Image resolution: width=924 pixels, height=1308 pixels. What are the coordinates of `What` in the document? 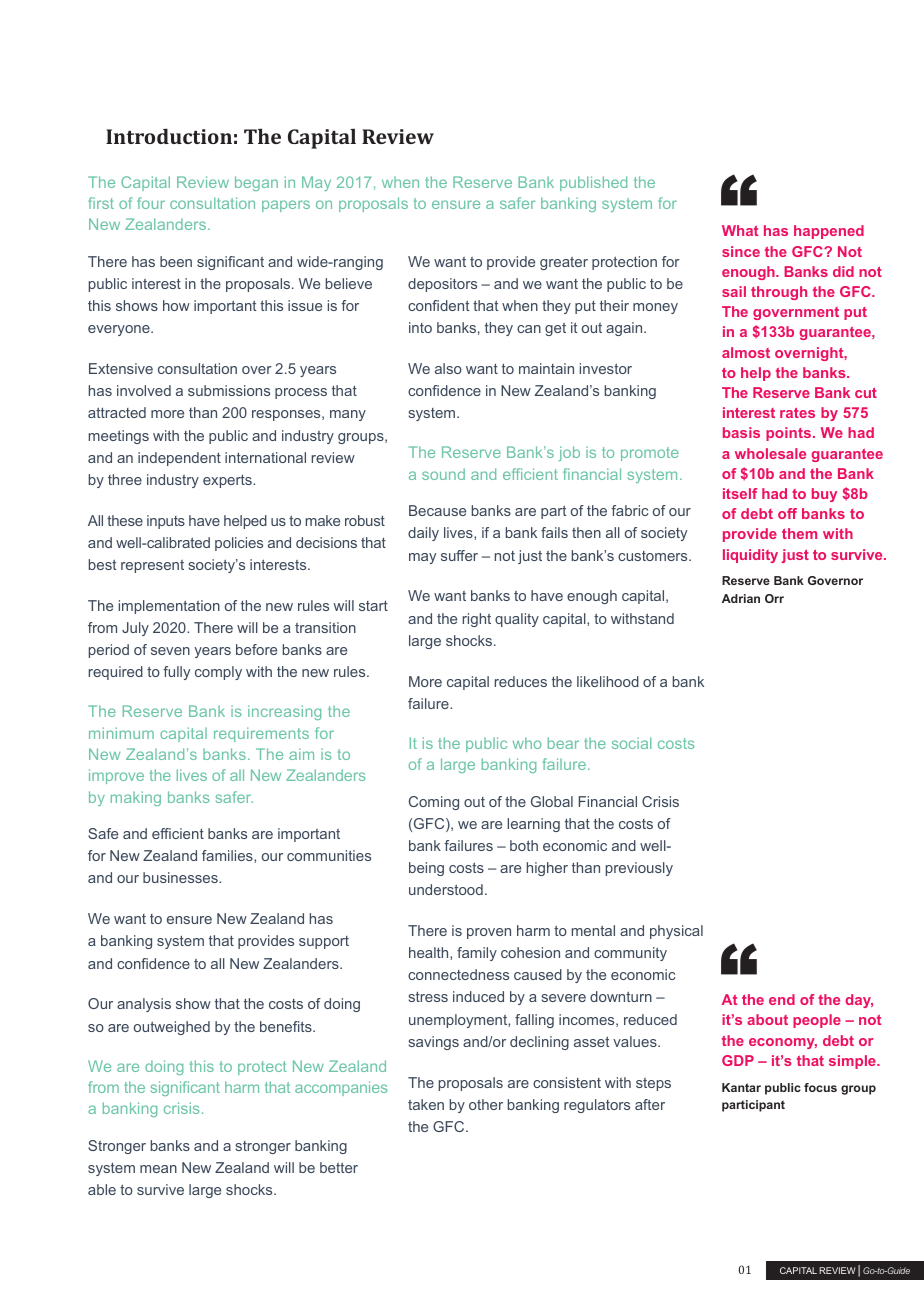 It's located at (740, 230).
